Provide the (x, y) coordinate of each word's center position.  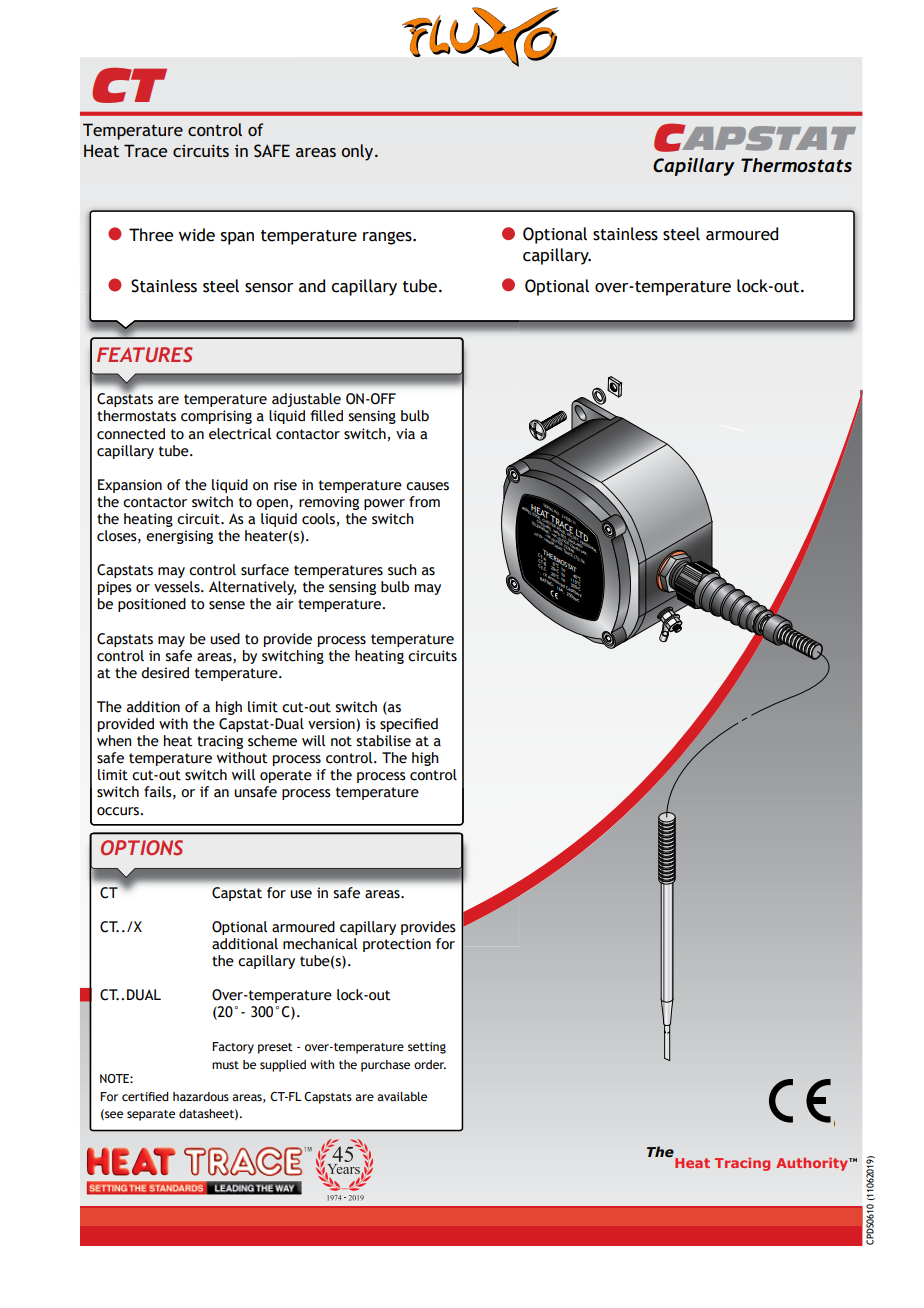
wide (197, 235)
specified (409, 725)
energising (179, 537)
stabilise (383, 741)
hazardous (201, 1096)
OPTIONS (142, 847)
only (358, 152)
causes (427, 486)
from (424, 502)
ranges (388, 238)
